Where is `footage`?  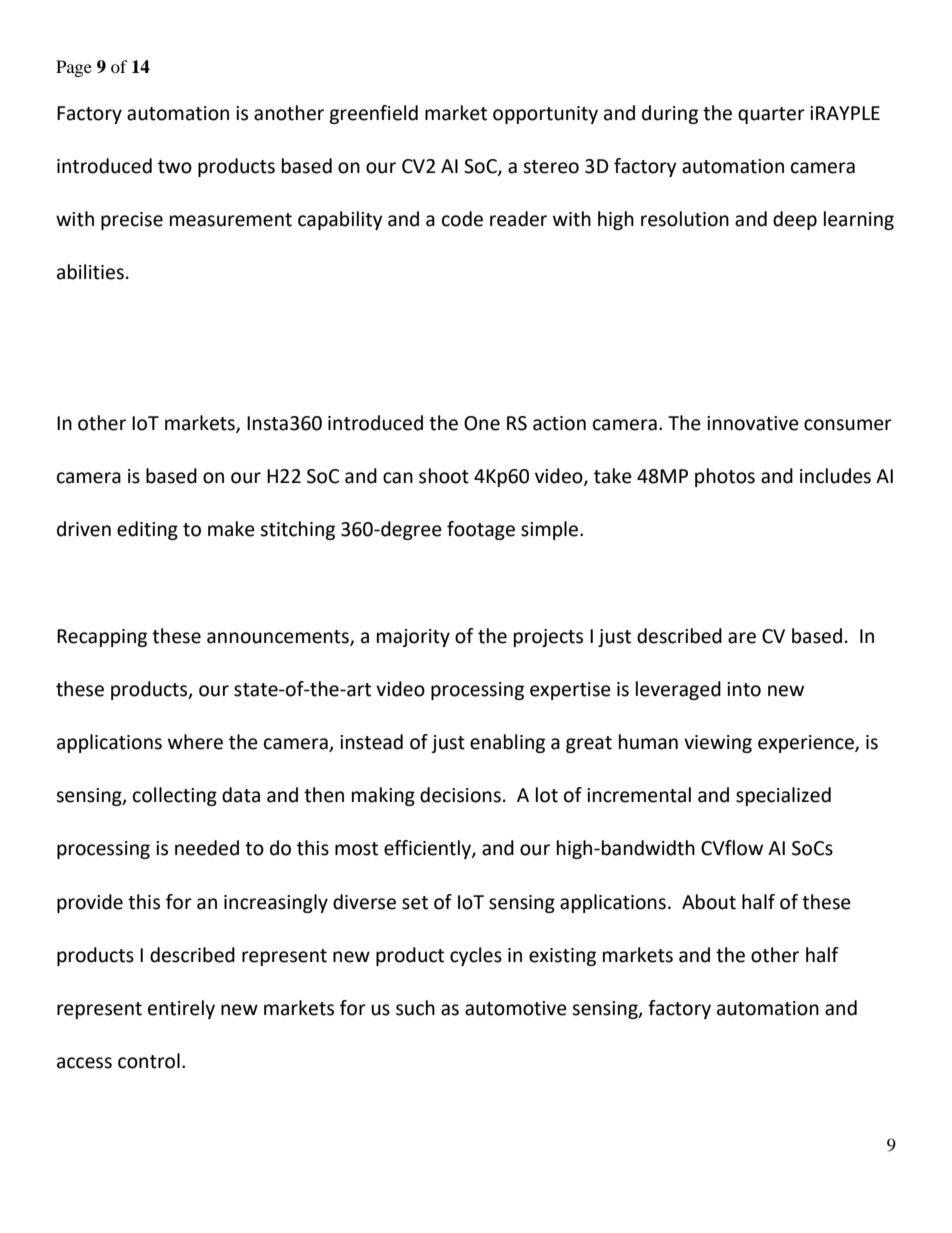 footage is located at coordinates (481, 530).
